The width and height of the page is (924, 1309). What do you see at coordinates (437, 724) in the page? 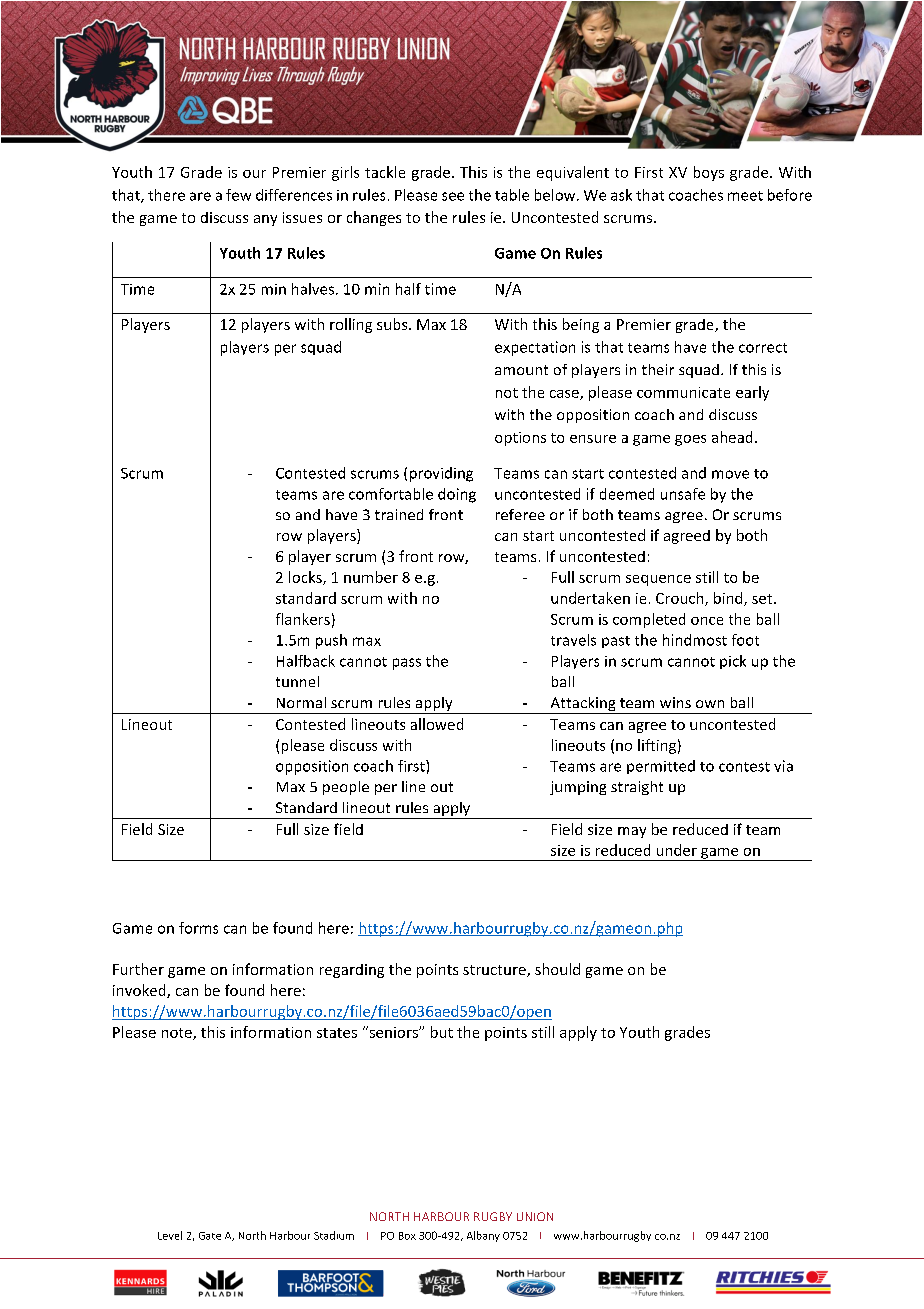
I see `allowed` at bounding box center [437, 724].
